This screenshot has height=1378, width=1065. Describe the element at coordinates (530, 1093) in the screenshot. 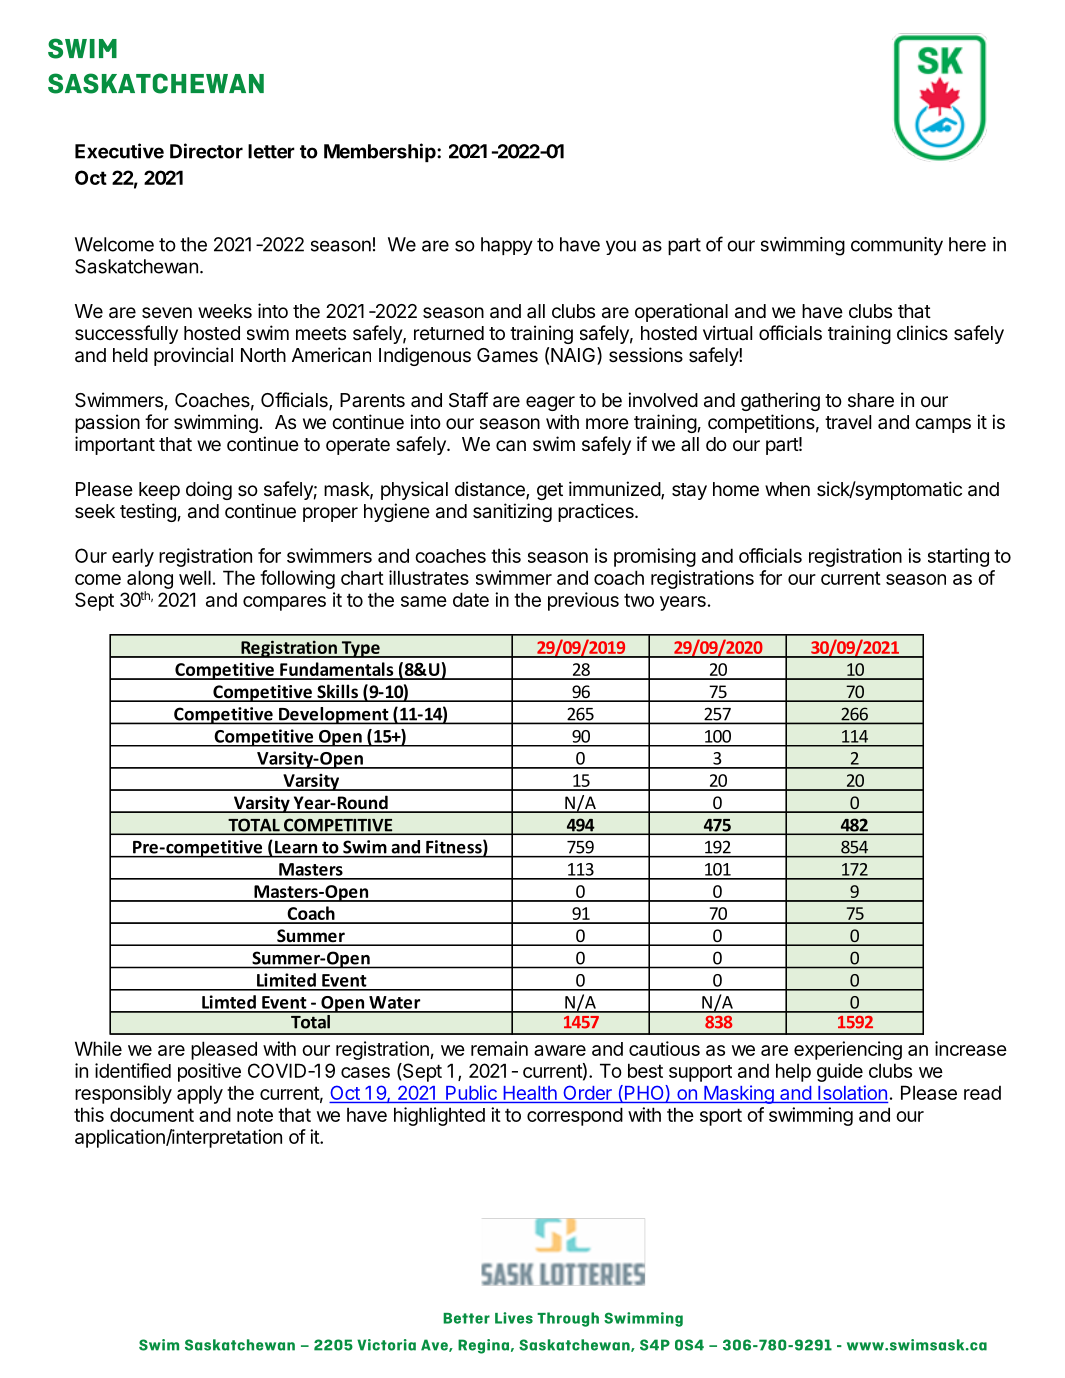

I see `Health` at that location.
